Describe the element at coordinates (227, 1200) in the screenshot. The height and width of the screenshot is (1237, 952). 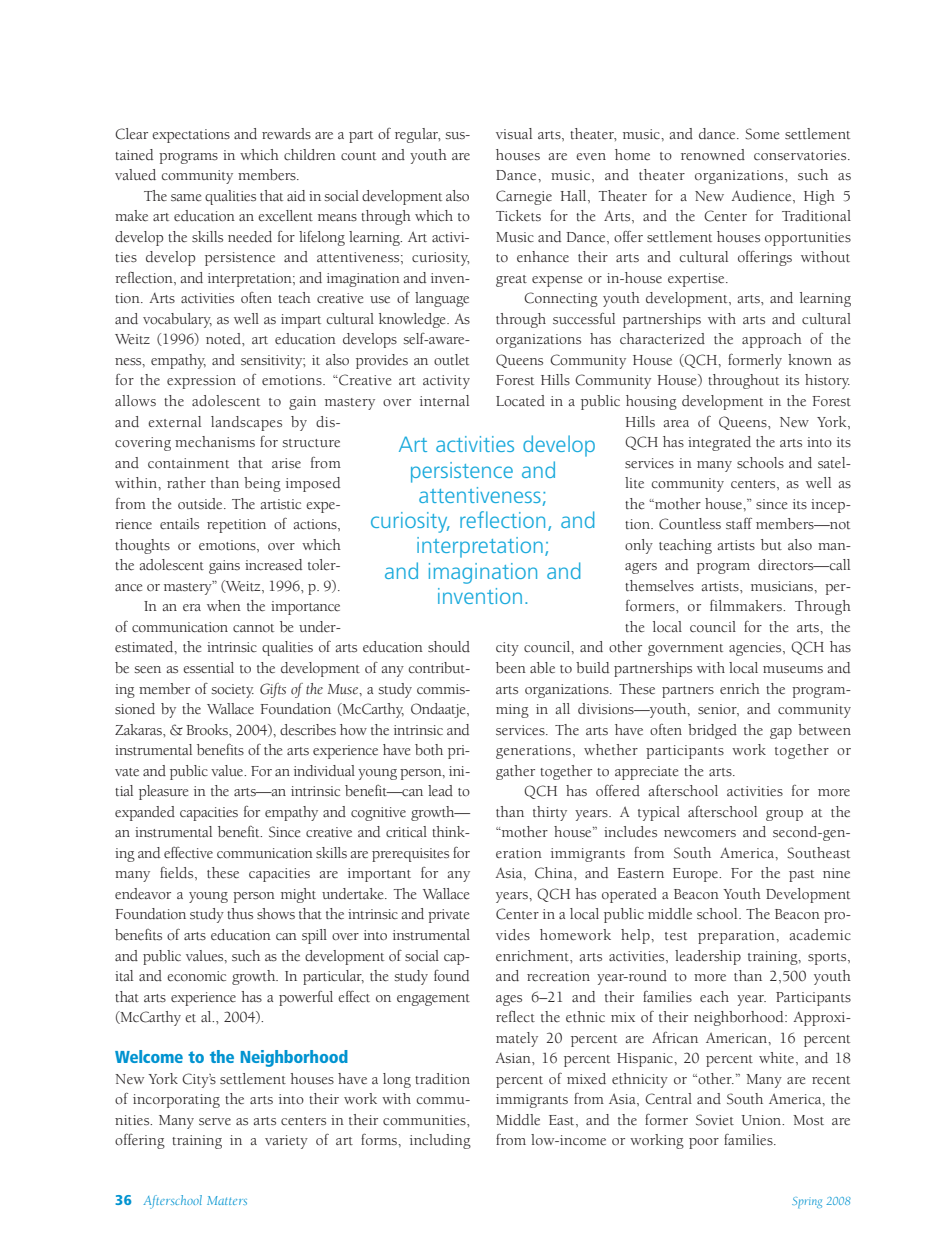
I see `Matters` at that location.
